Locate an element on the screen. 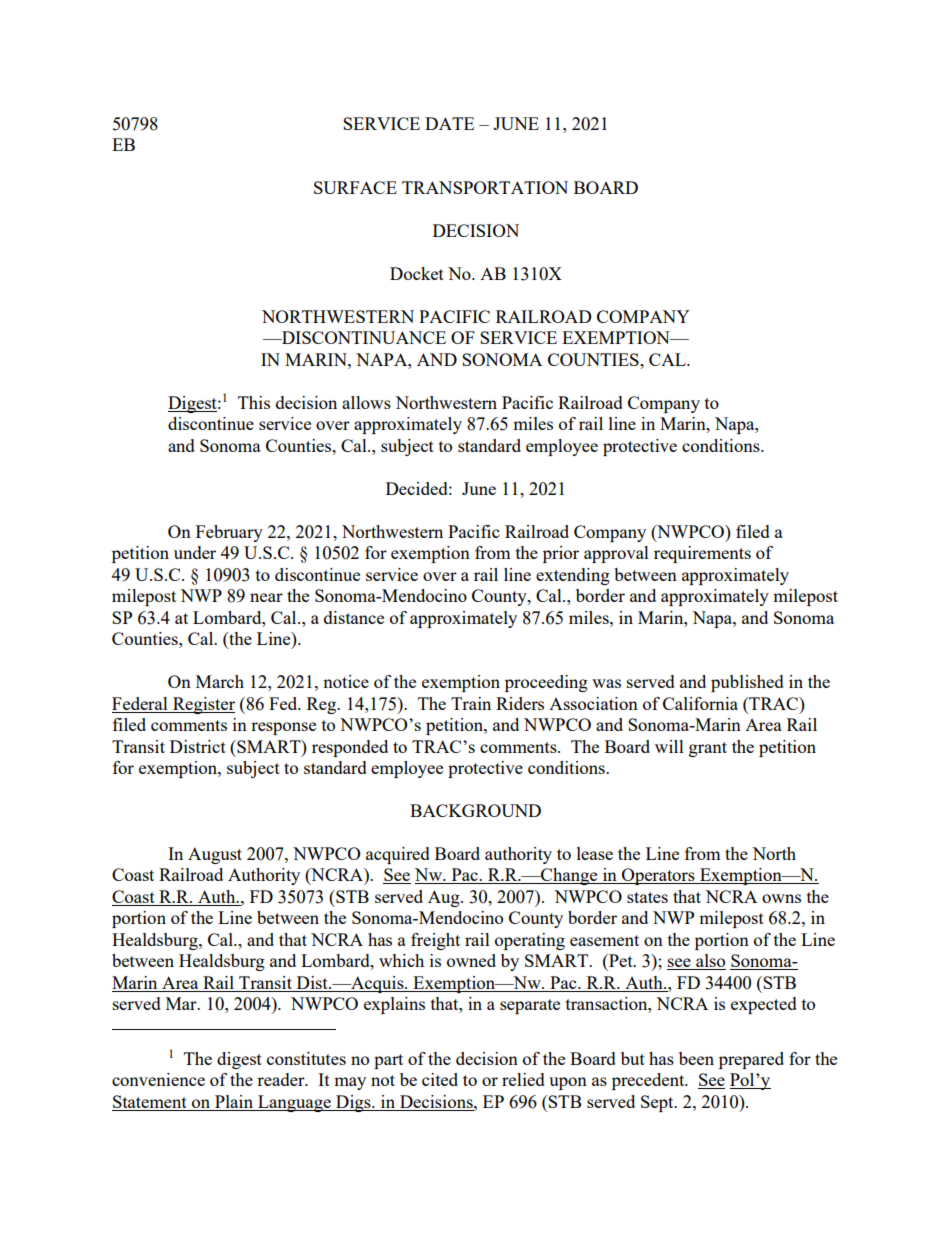 The height and width of the screenshot is (1233, 952). DATE is located at coordinates (449, 123).
